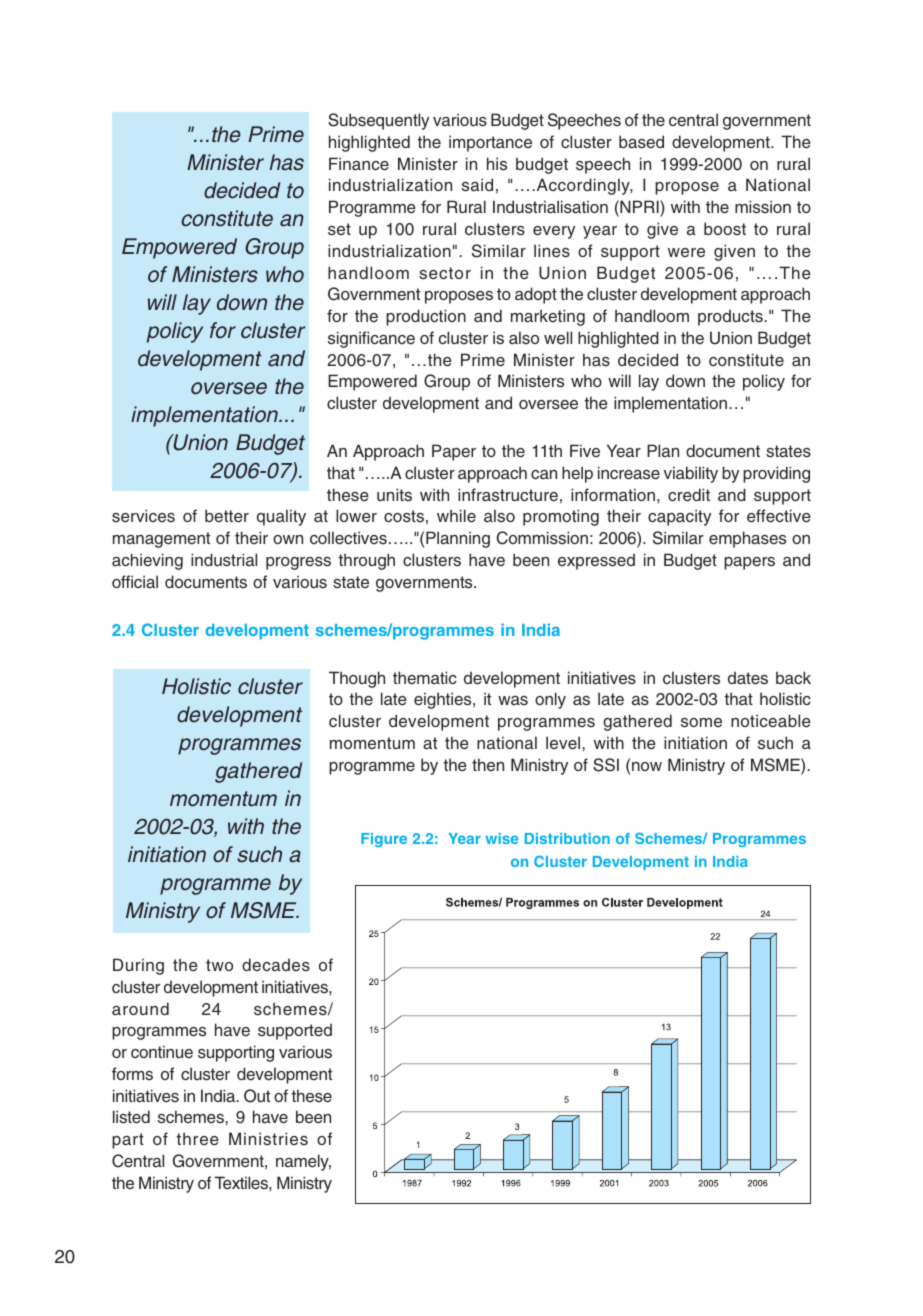 The height and width of the page is (1316, 923). I want to click on Finance, so click(359, 164).
